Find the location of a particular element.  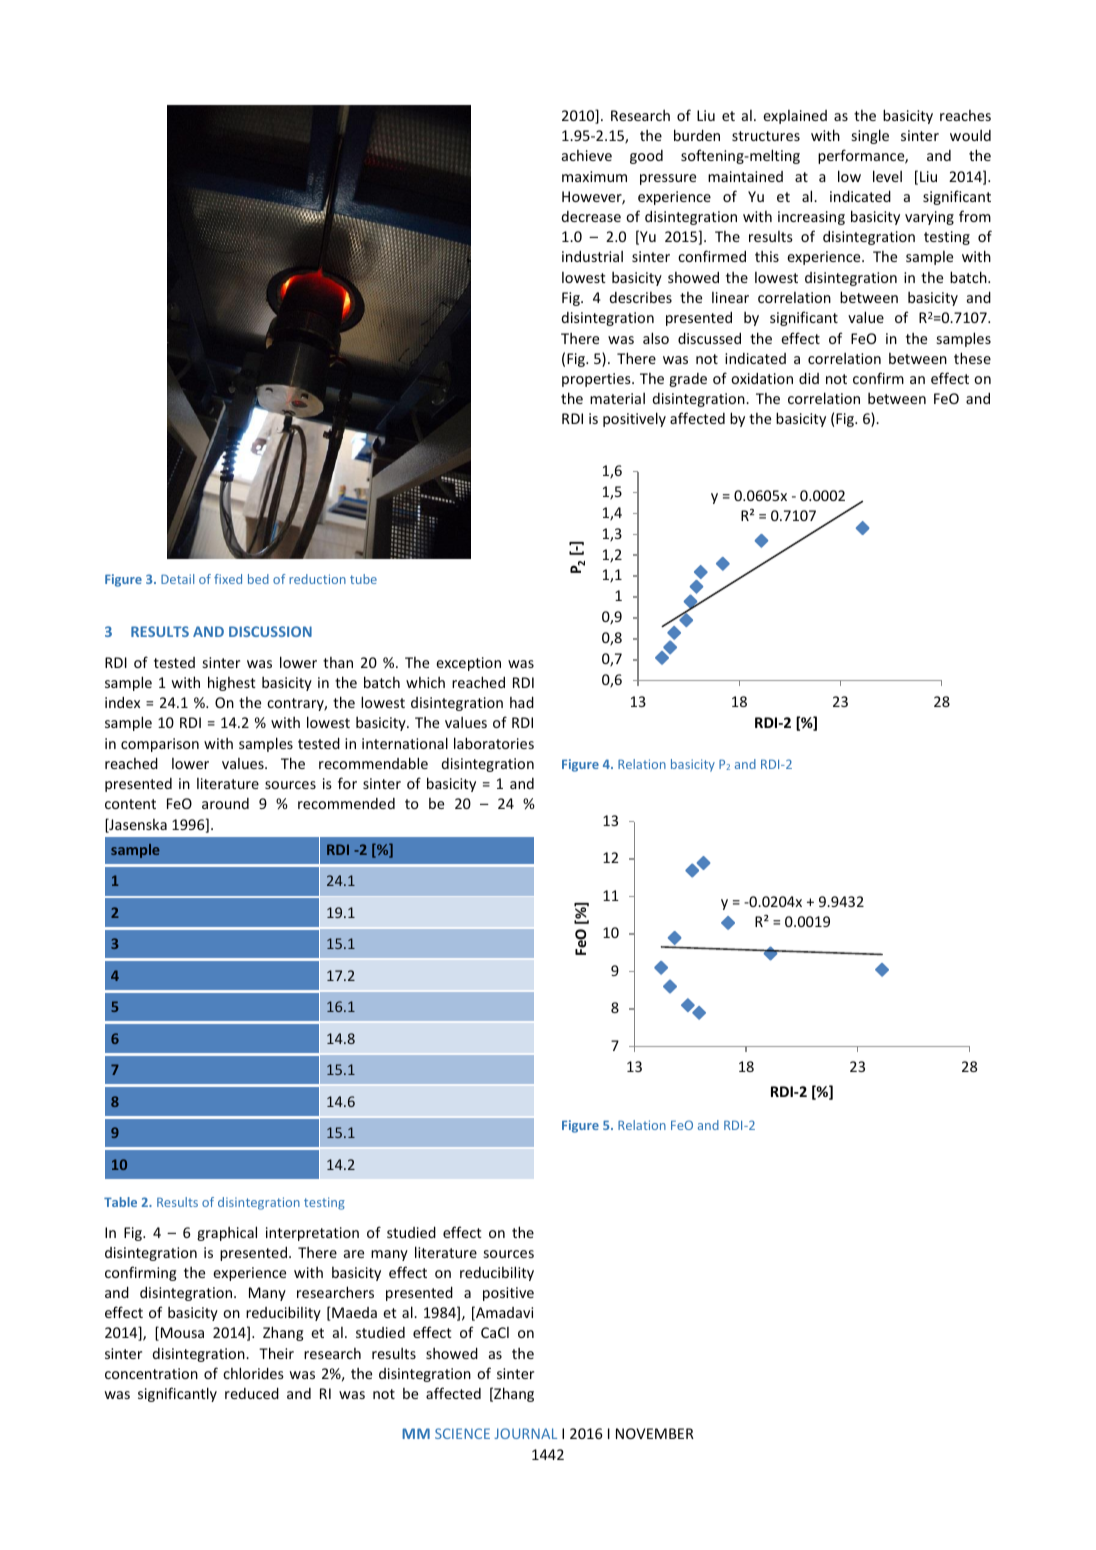

laboratories is located at coordinates (494, 743).
